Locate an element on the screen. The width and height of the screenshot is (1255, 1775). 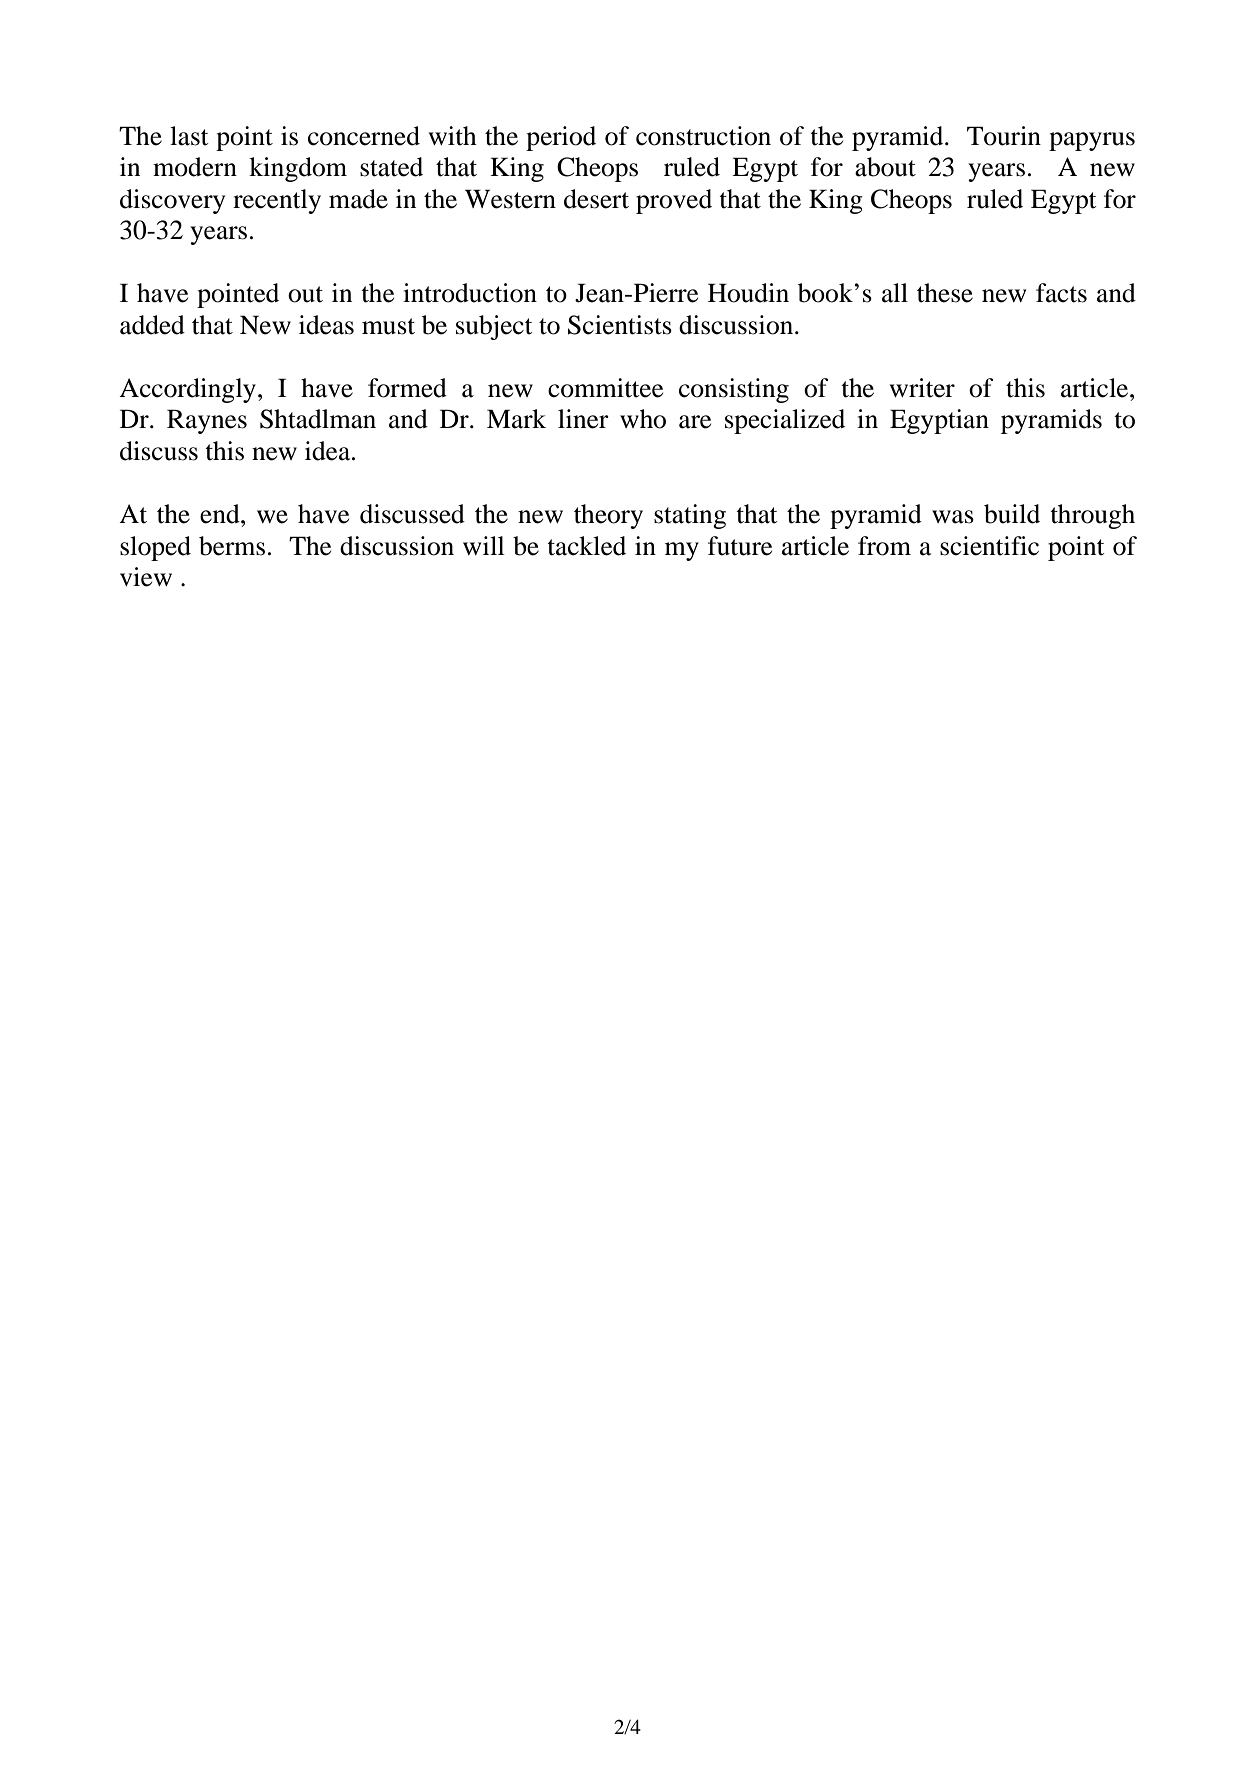
who is located at coordinates (643, 419).
